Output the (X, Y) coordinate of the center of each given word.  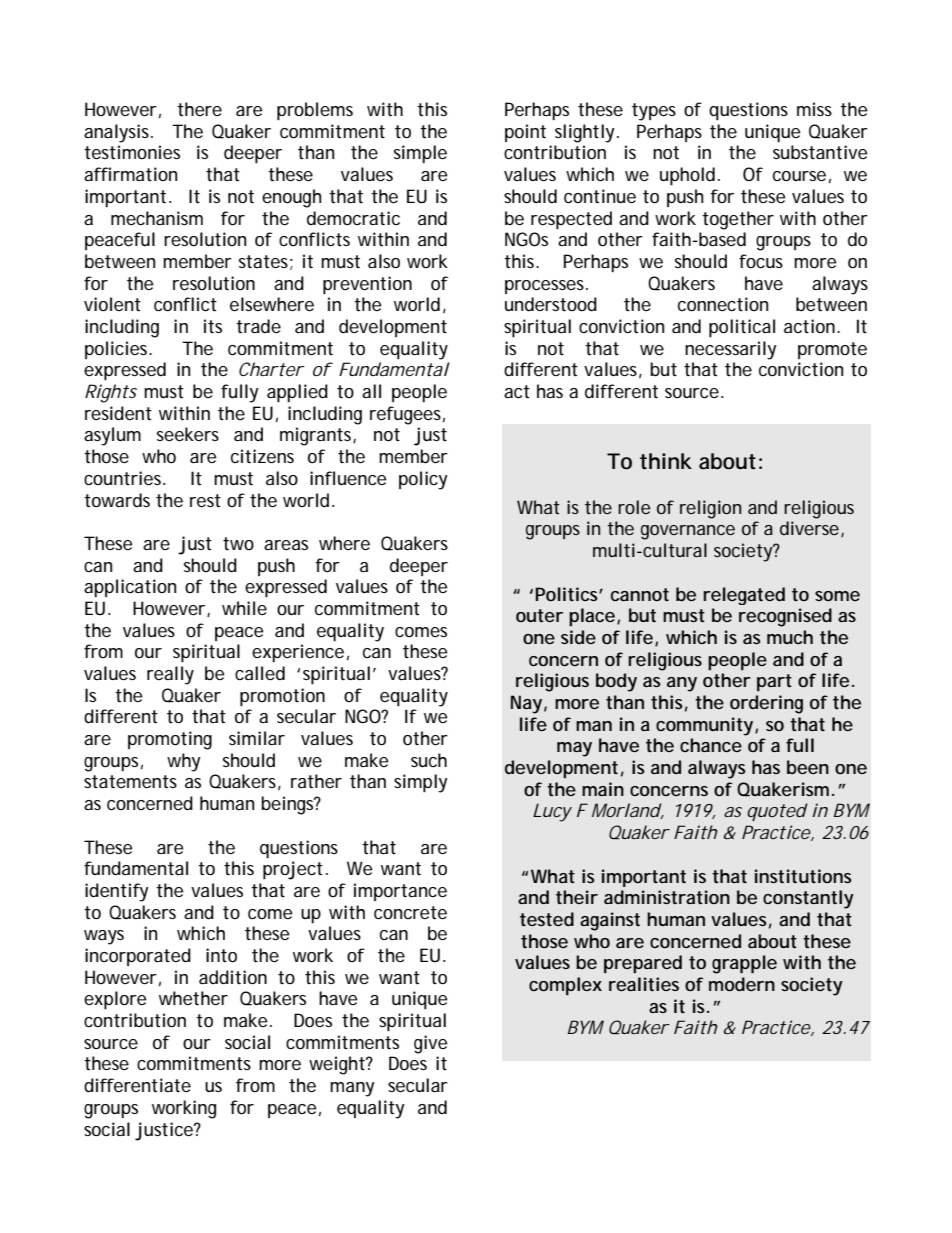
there (199, 109)
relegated (744, 596)
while (244, 608)
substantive (820, 152)
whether (193, 998)
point (525, 133)
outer (539, 615)
